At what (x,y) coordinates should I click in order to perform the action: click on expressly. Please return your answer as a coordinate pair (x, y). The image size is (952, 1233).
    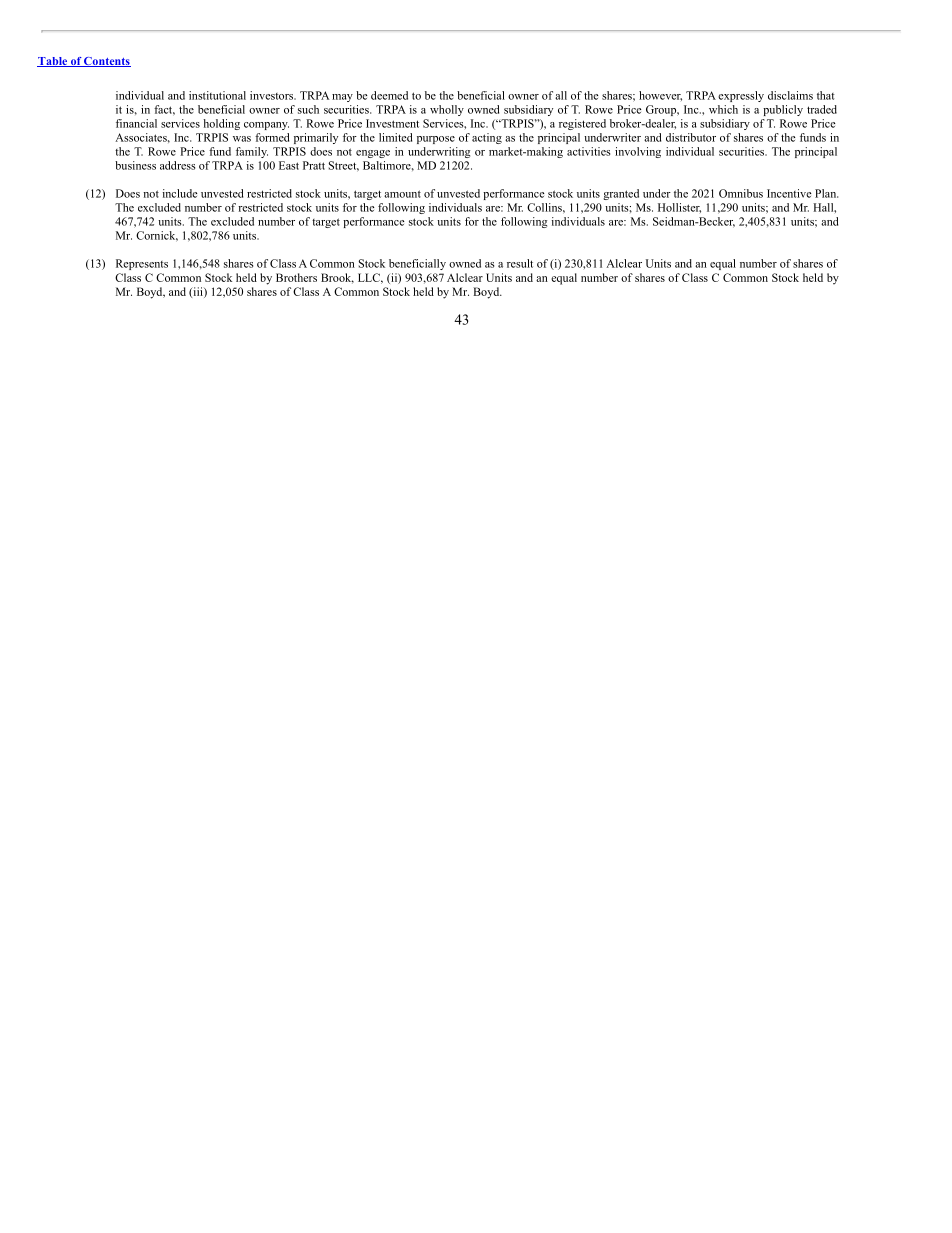
    Looking at the image, I should click on (741, 96).
